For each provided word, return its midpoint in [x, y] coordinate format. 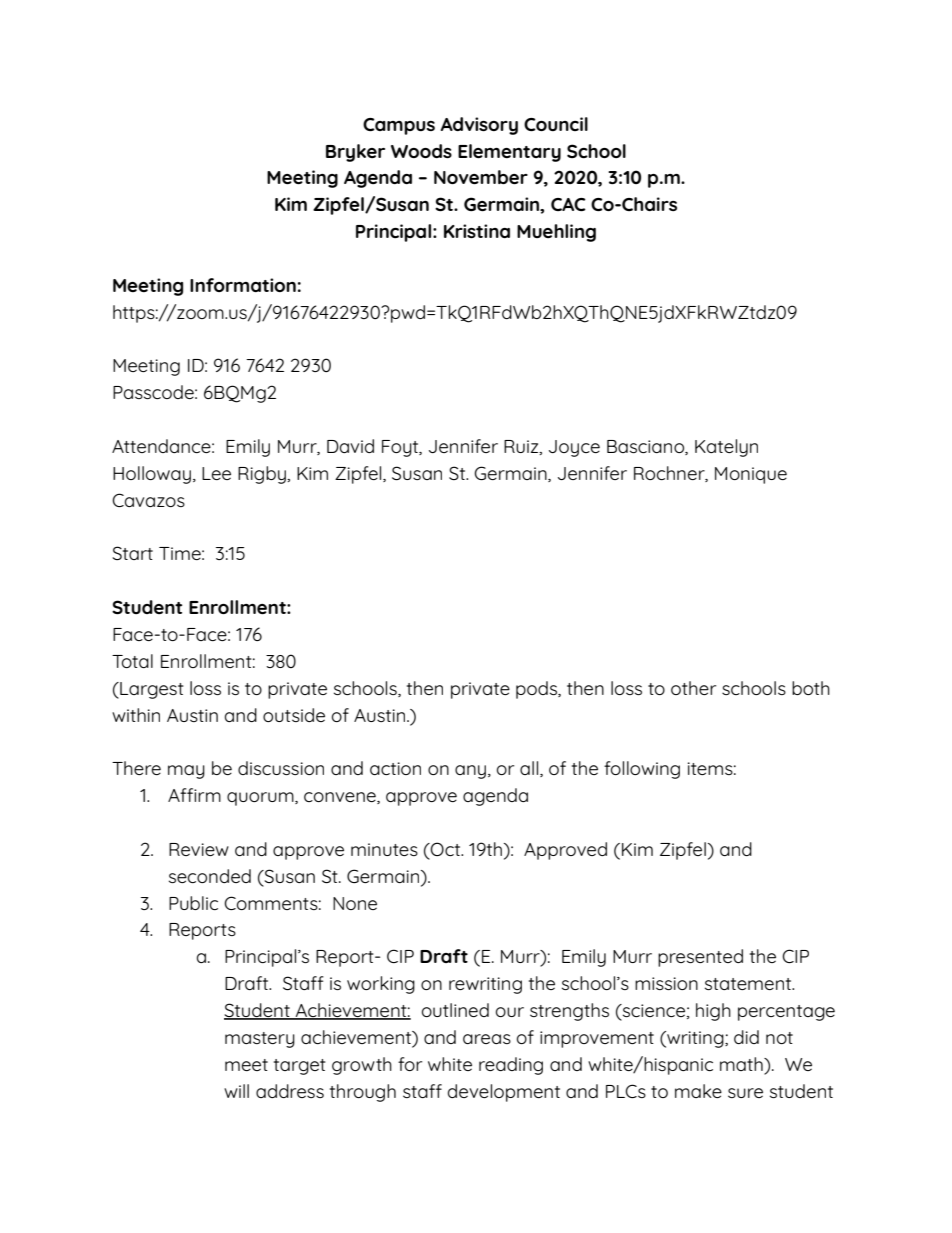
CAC [568, 204]
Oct [446, 849]
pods [538, 690]
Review [199, 849]
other [693, 688]
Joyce [574, 448]
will [236, 1091]
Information [243, 285]
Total [132, 661]
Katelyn [726, 448]
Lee [216, 473]
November [481, 177]
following [642, 770]
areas [487, 1039]
